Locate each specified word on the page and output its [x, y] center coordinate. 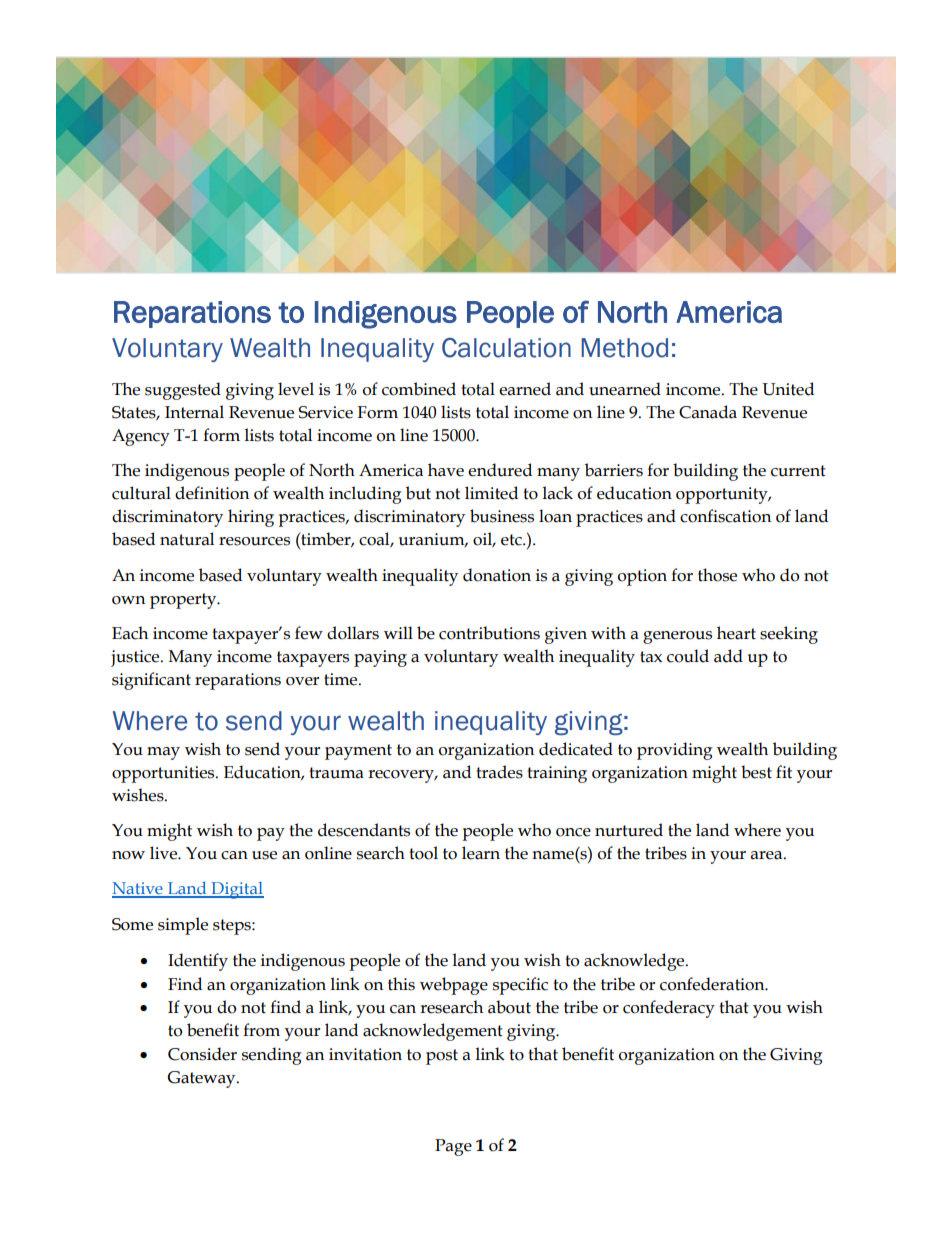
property [184, 601]
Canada [708, 412]
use [264, 855]
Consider [202, 1054]
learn [481, 853]
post [442, 1057]
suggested [183, 391]
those [717, 575]
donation [497, 575]
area [768, 855]
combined [419, 389]
